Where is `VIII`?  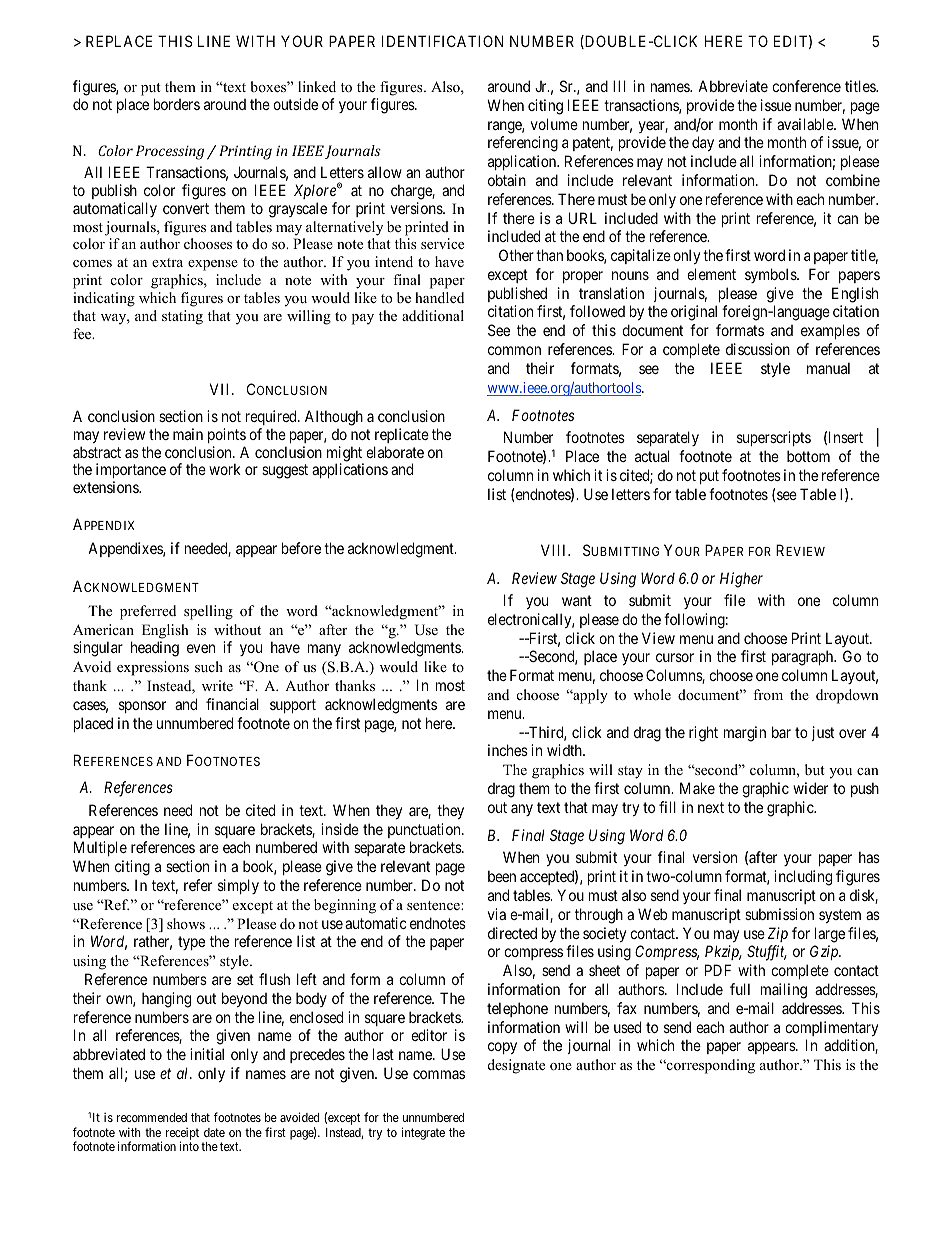 VIII is located at coordinates (555, 550).
